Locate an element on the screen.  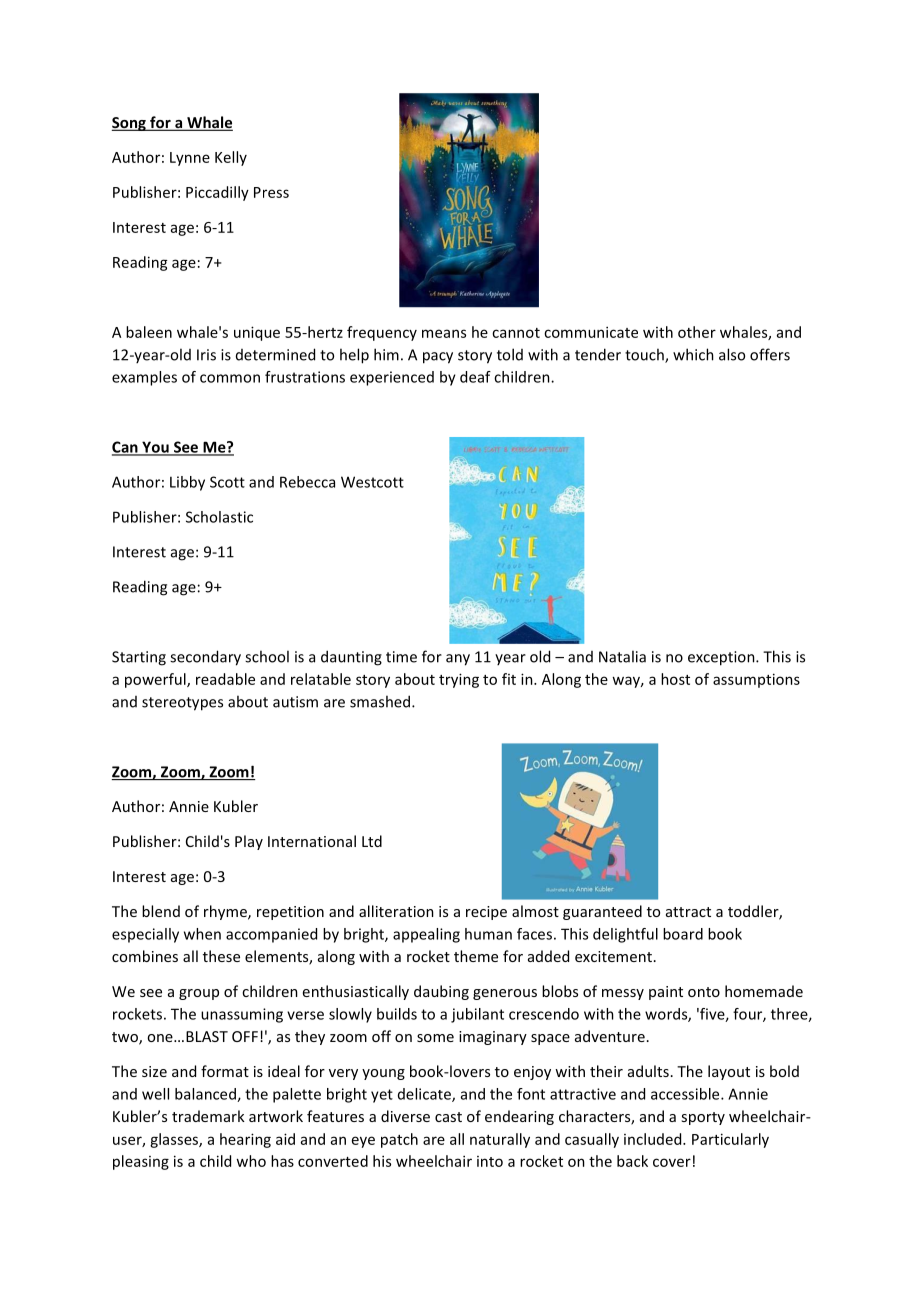
trademark is located at coordinates (208, 1116).
